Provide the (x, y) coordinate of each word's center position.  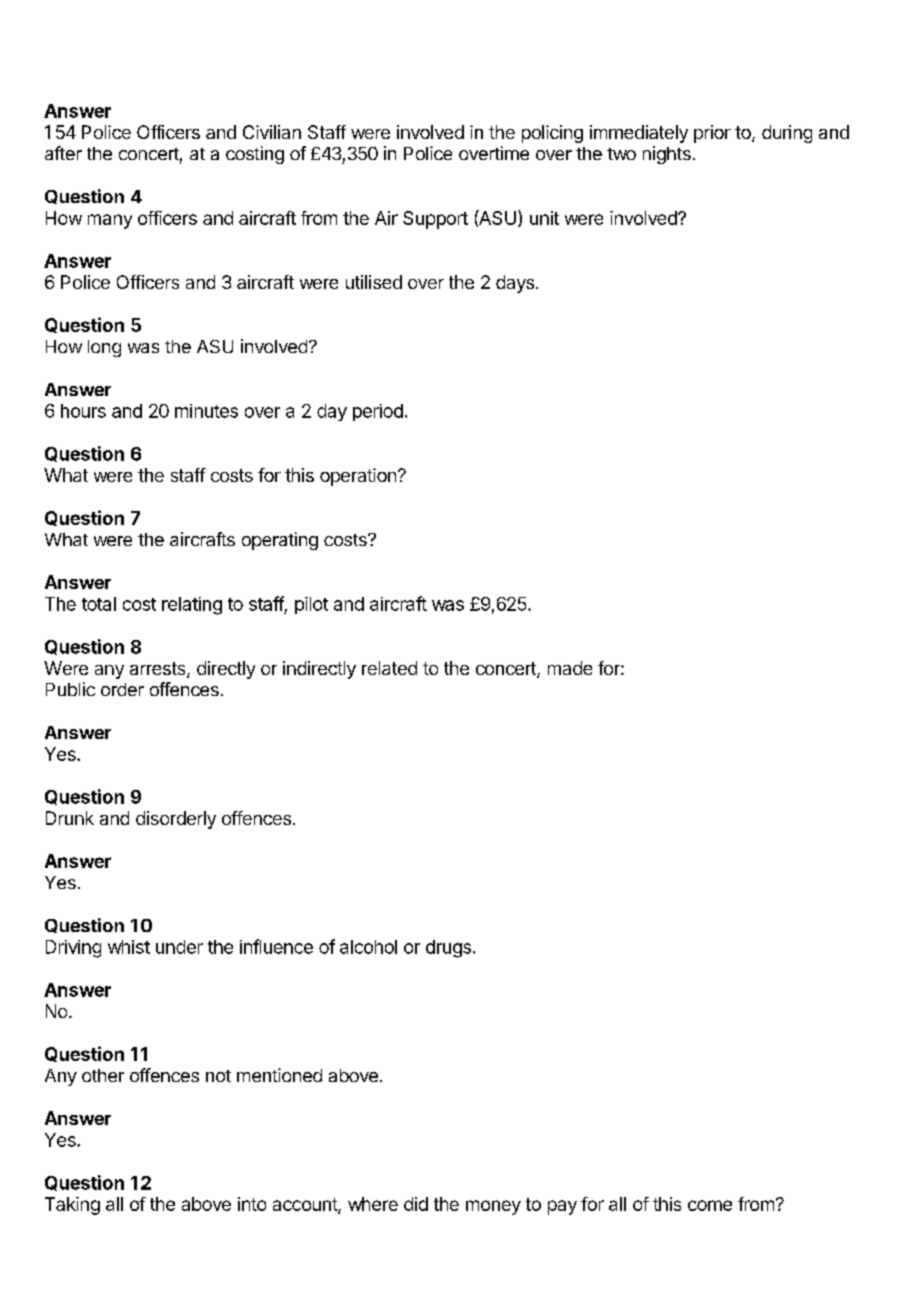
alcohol (368, 947)
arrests (159, 670)
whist (129, 947)
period (378, 412)
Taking (72, 1206)
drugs (448, 949)
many (110, 221)
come (710, 1205)
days (515, 284)
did (416, 1204)
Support (435, 220)
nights (667, 155)
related (389, 668)
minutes (206, 411)
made (570, 668)
